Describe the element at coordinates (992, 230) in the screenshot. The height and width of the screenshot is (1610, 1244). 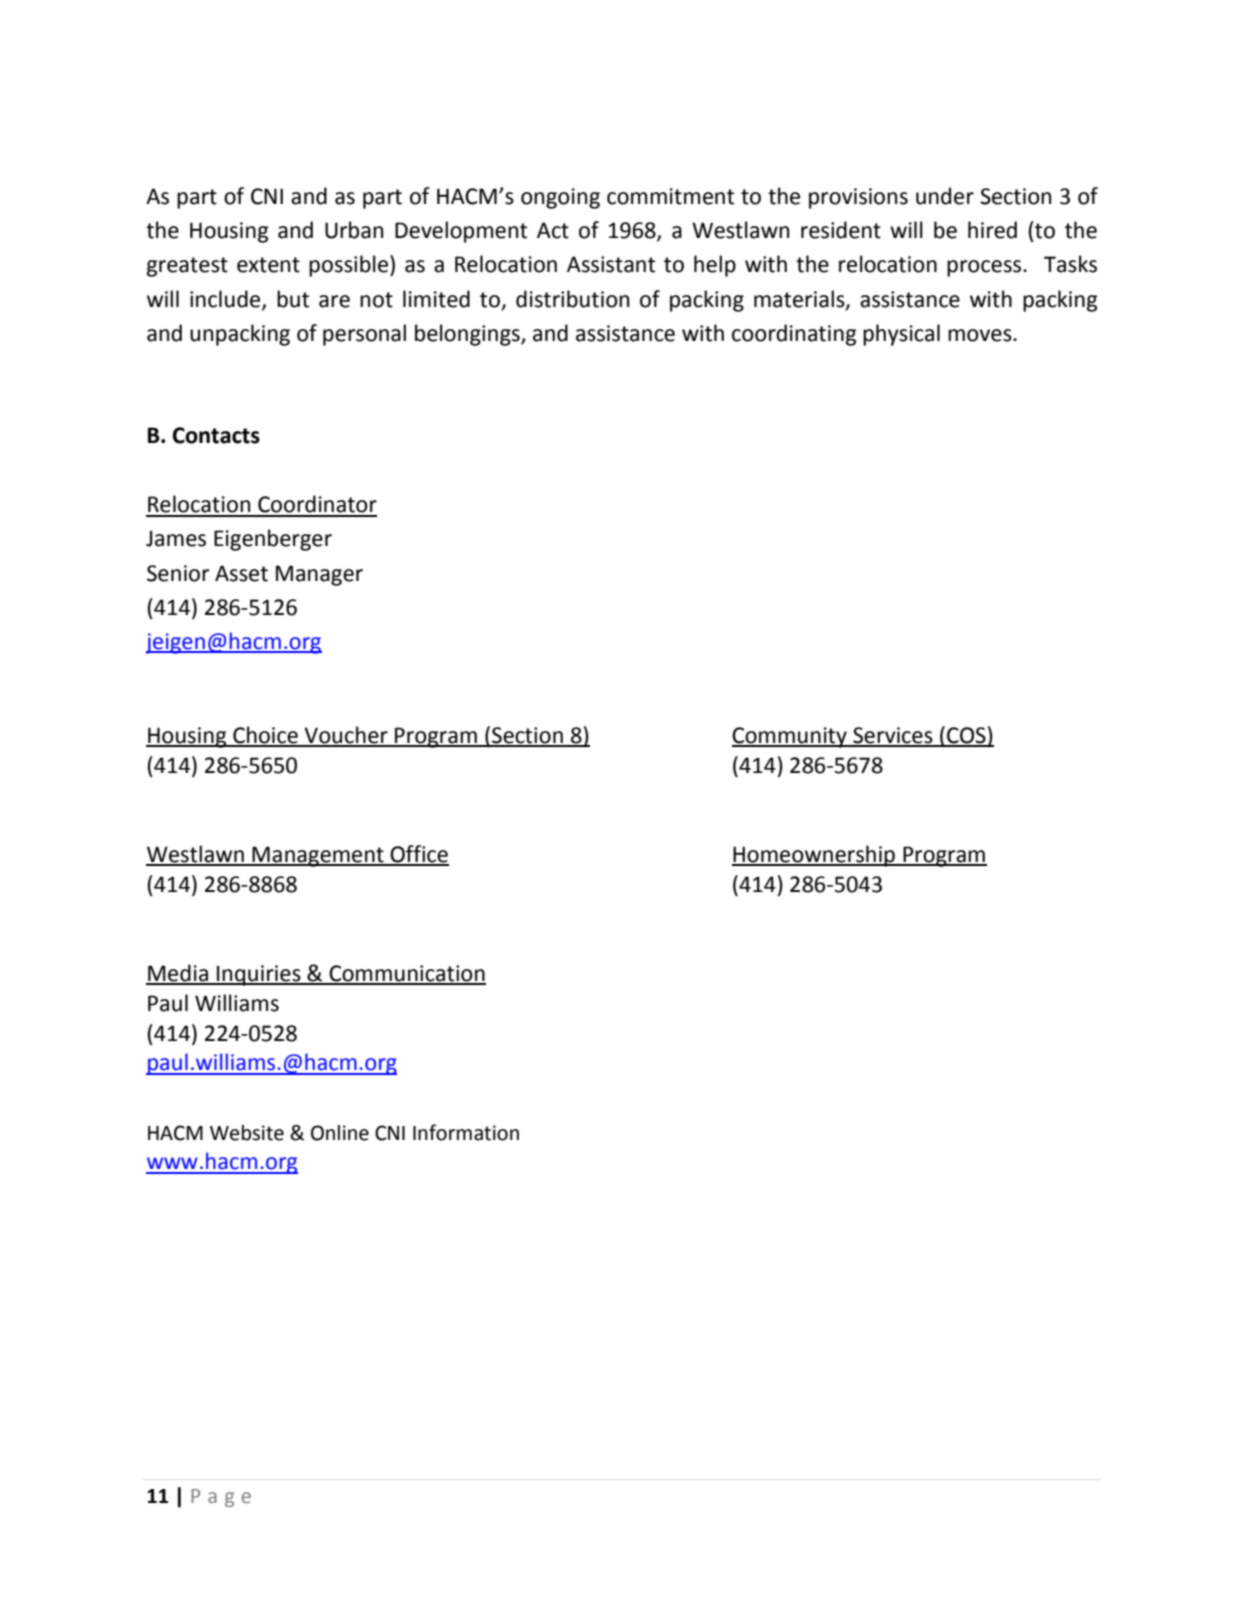
I see `hired` at that location.
